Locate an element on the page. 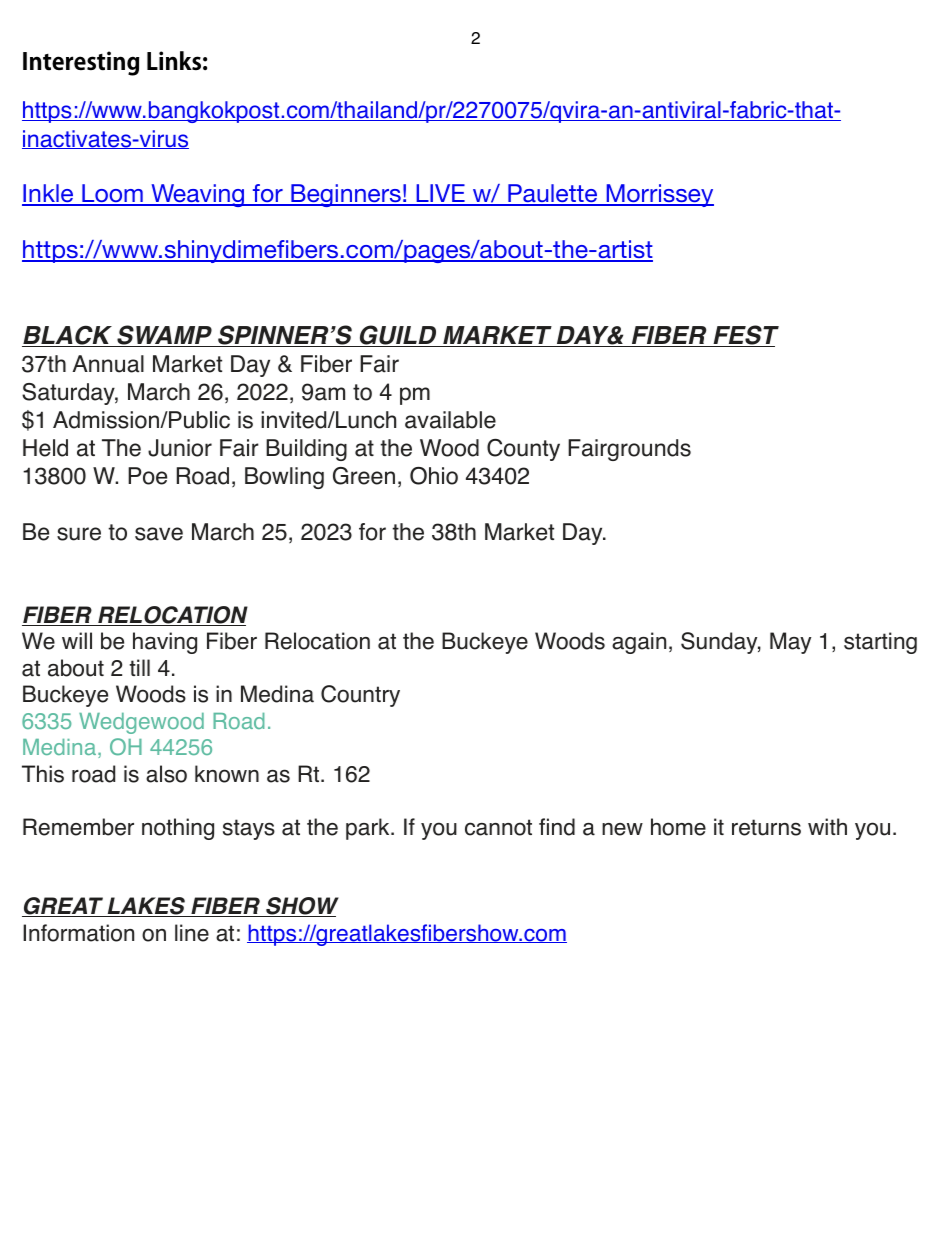  May is located at coordinates (790, 643).
